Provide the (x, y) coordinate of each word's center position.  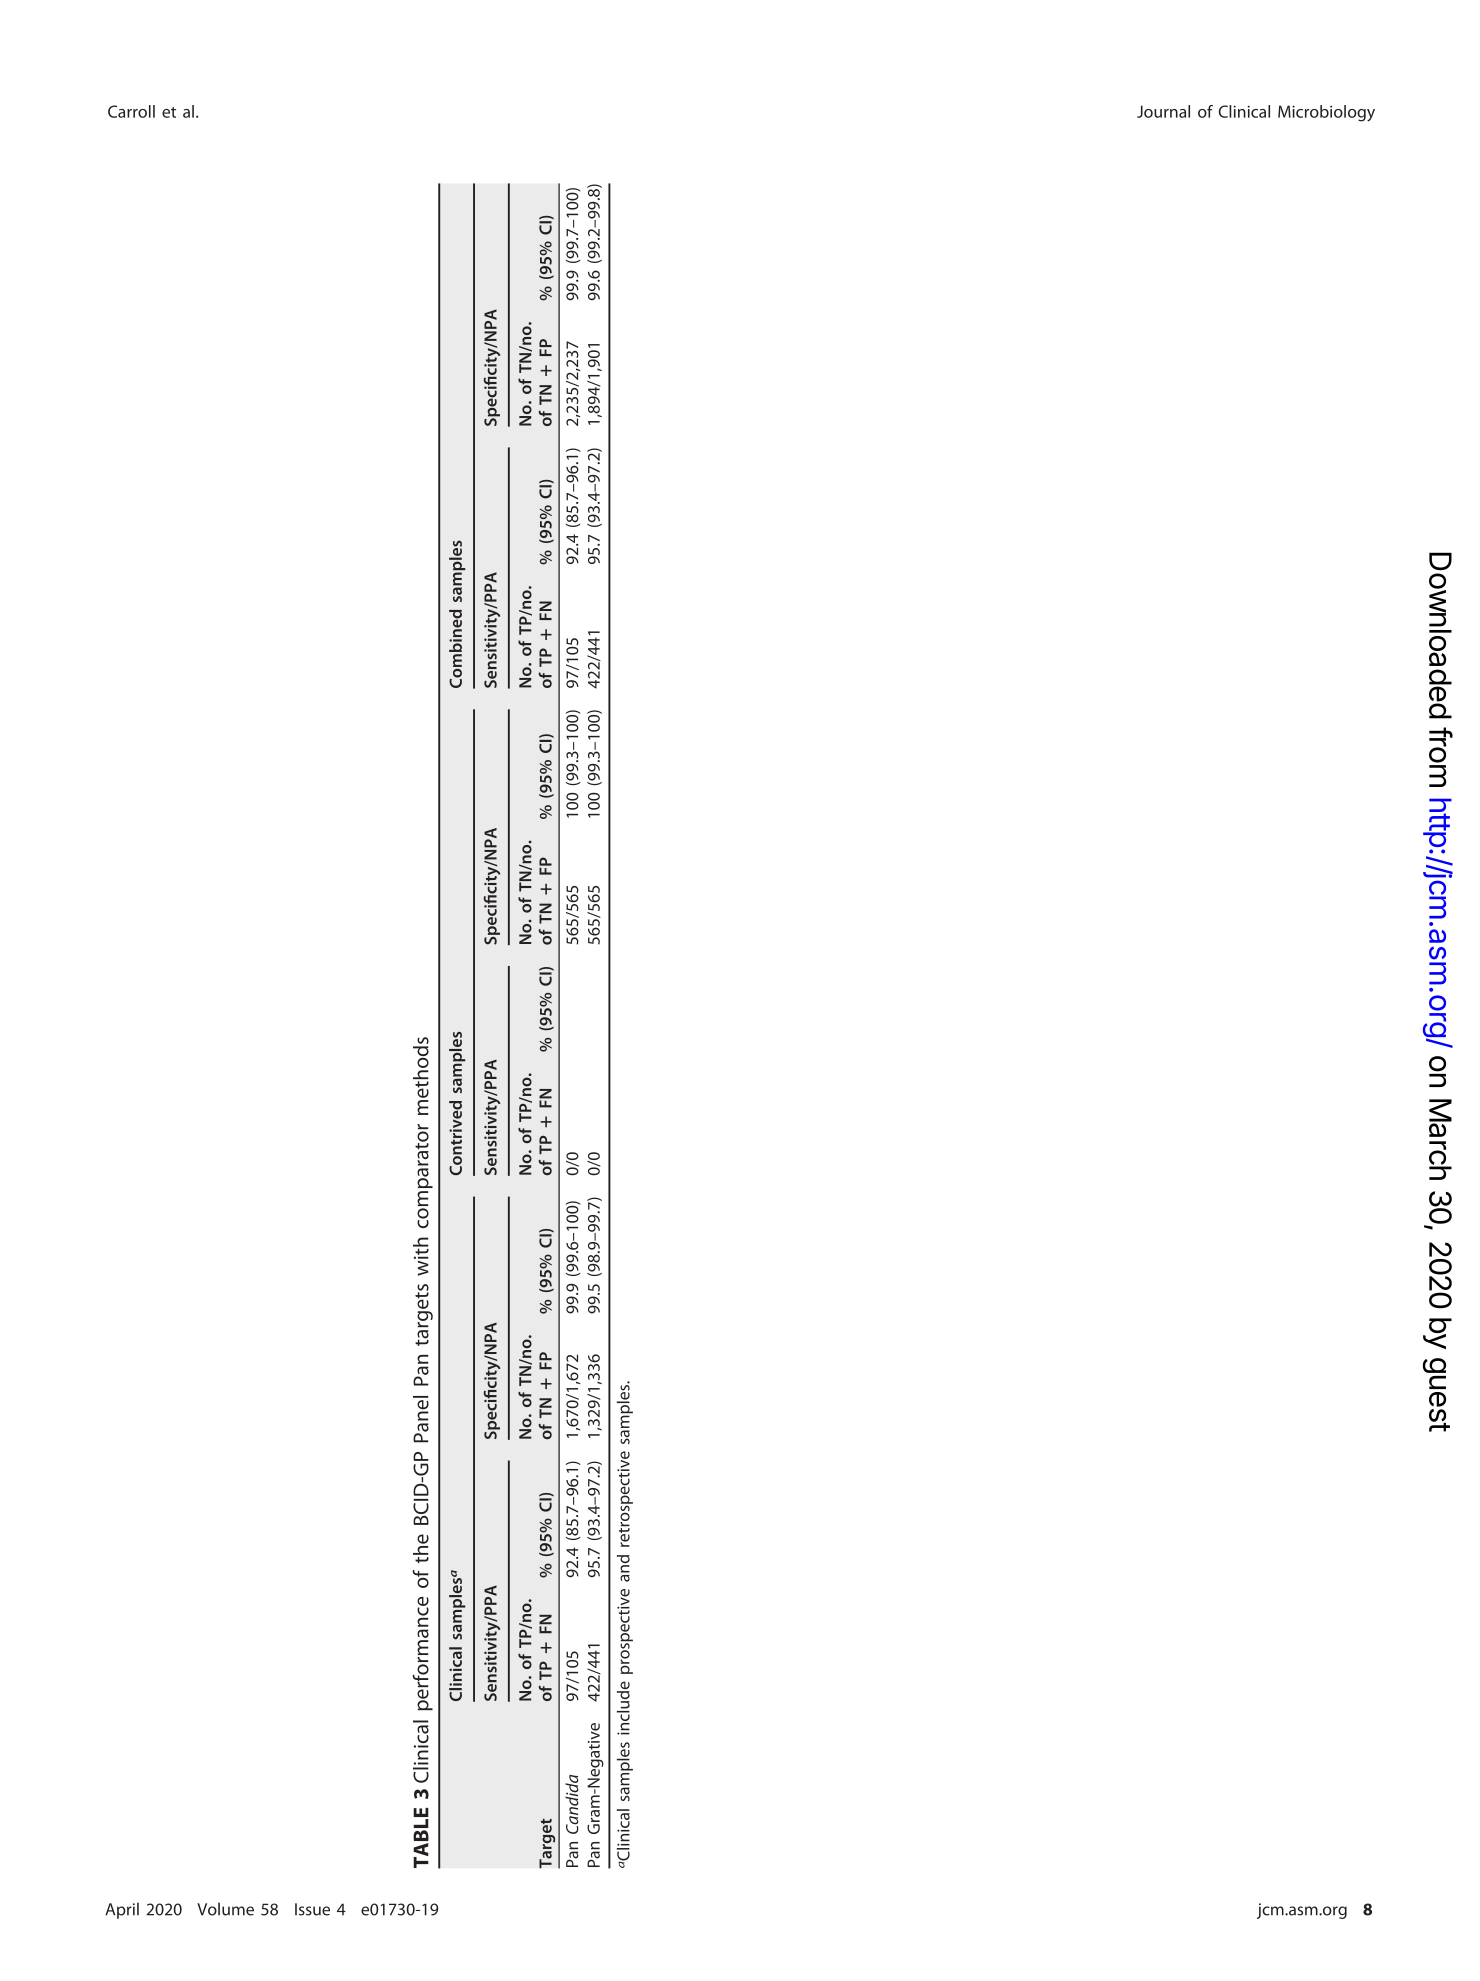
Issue (312, 1909)
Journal (1163, 111)
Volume (225, 1909)
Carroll (131, 111)
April (122, 1910)
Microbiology (1326, 113)
